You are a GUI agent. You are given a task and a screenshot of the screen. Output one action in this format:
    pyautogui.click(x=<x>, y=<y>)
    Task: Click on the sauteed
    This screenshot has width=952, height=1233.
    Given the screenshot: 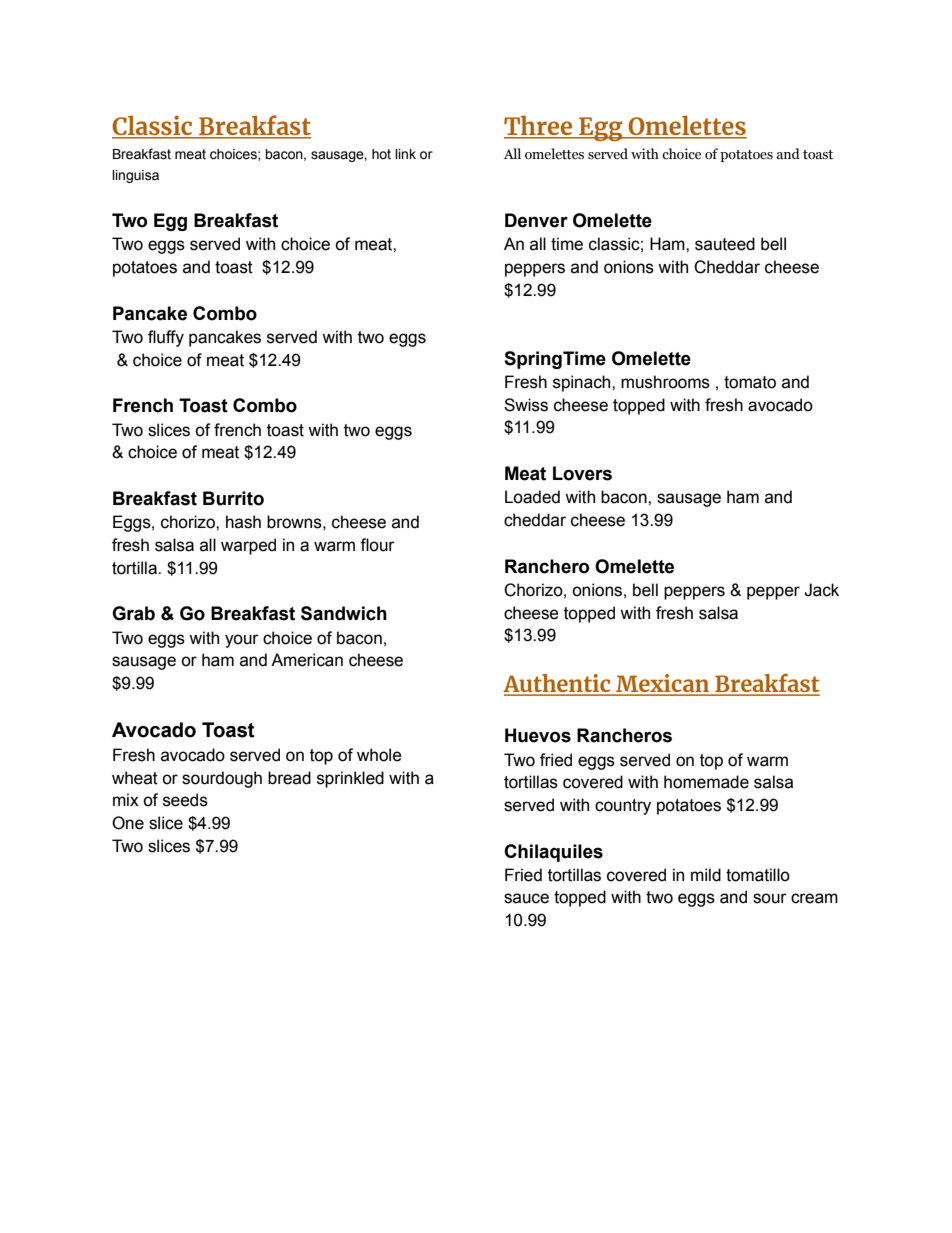 What is the action you would take?
    pyautogui.click(x=725, y=244)
